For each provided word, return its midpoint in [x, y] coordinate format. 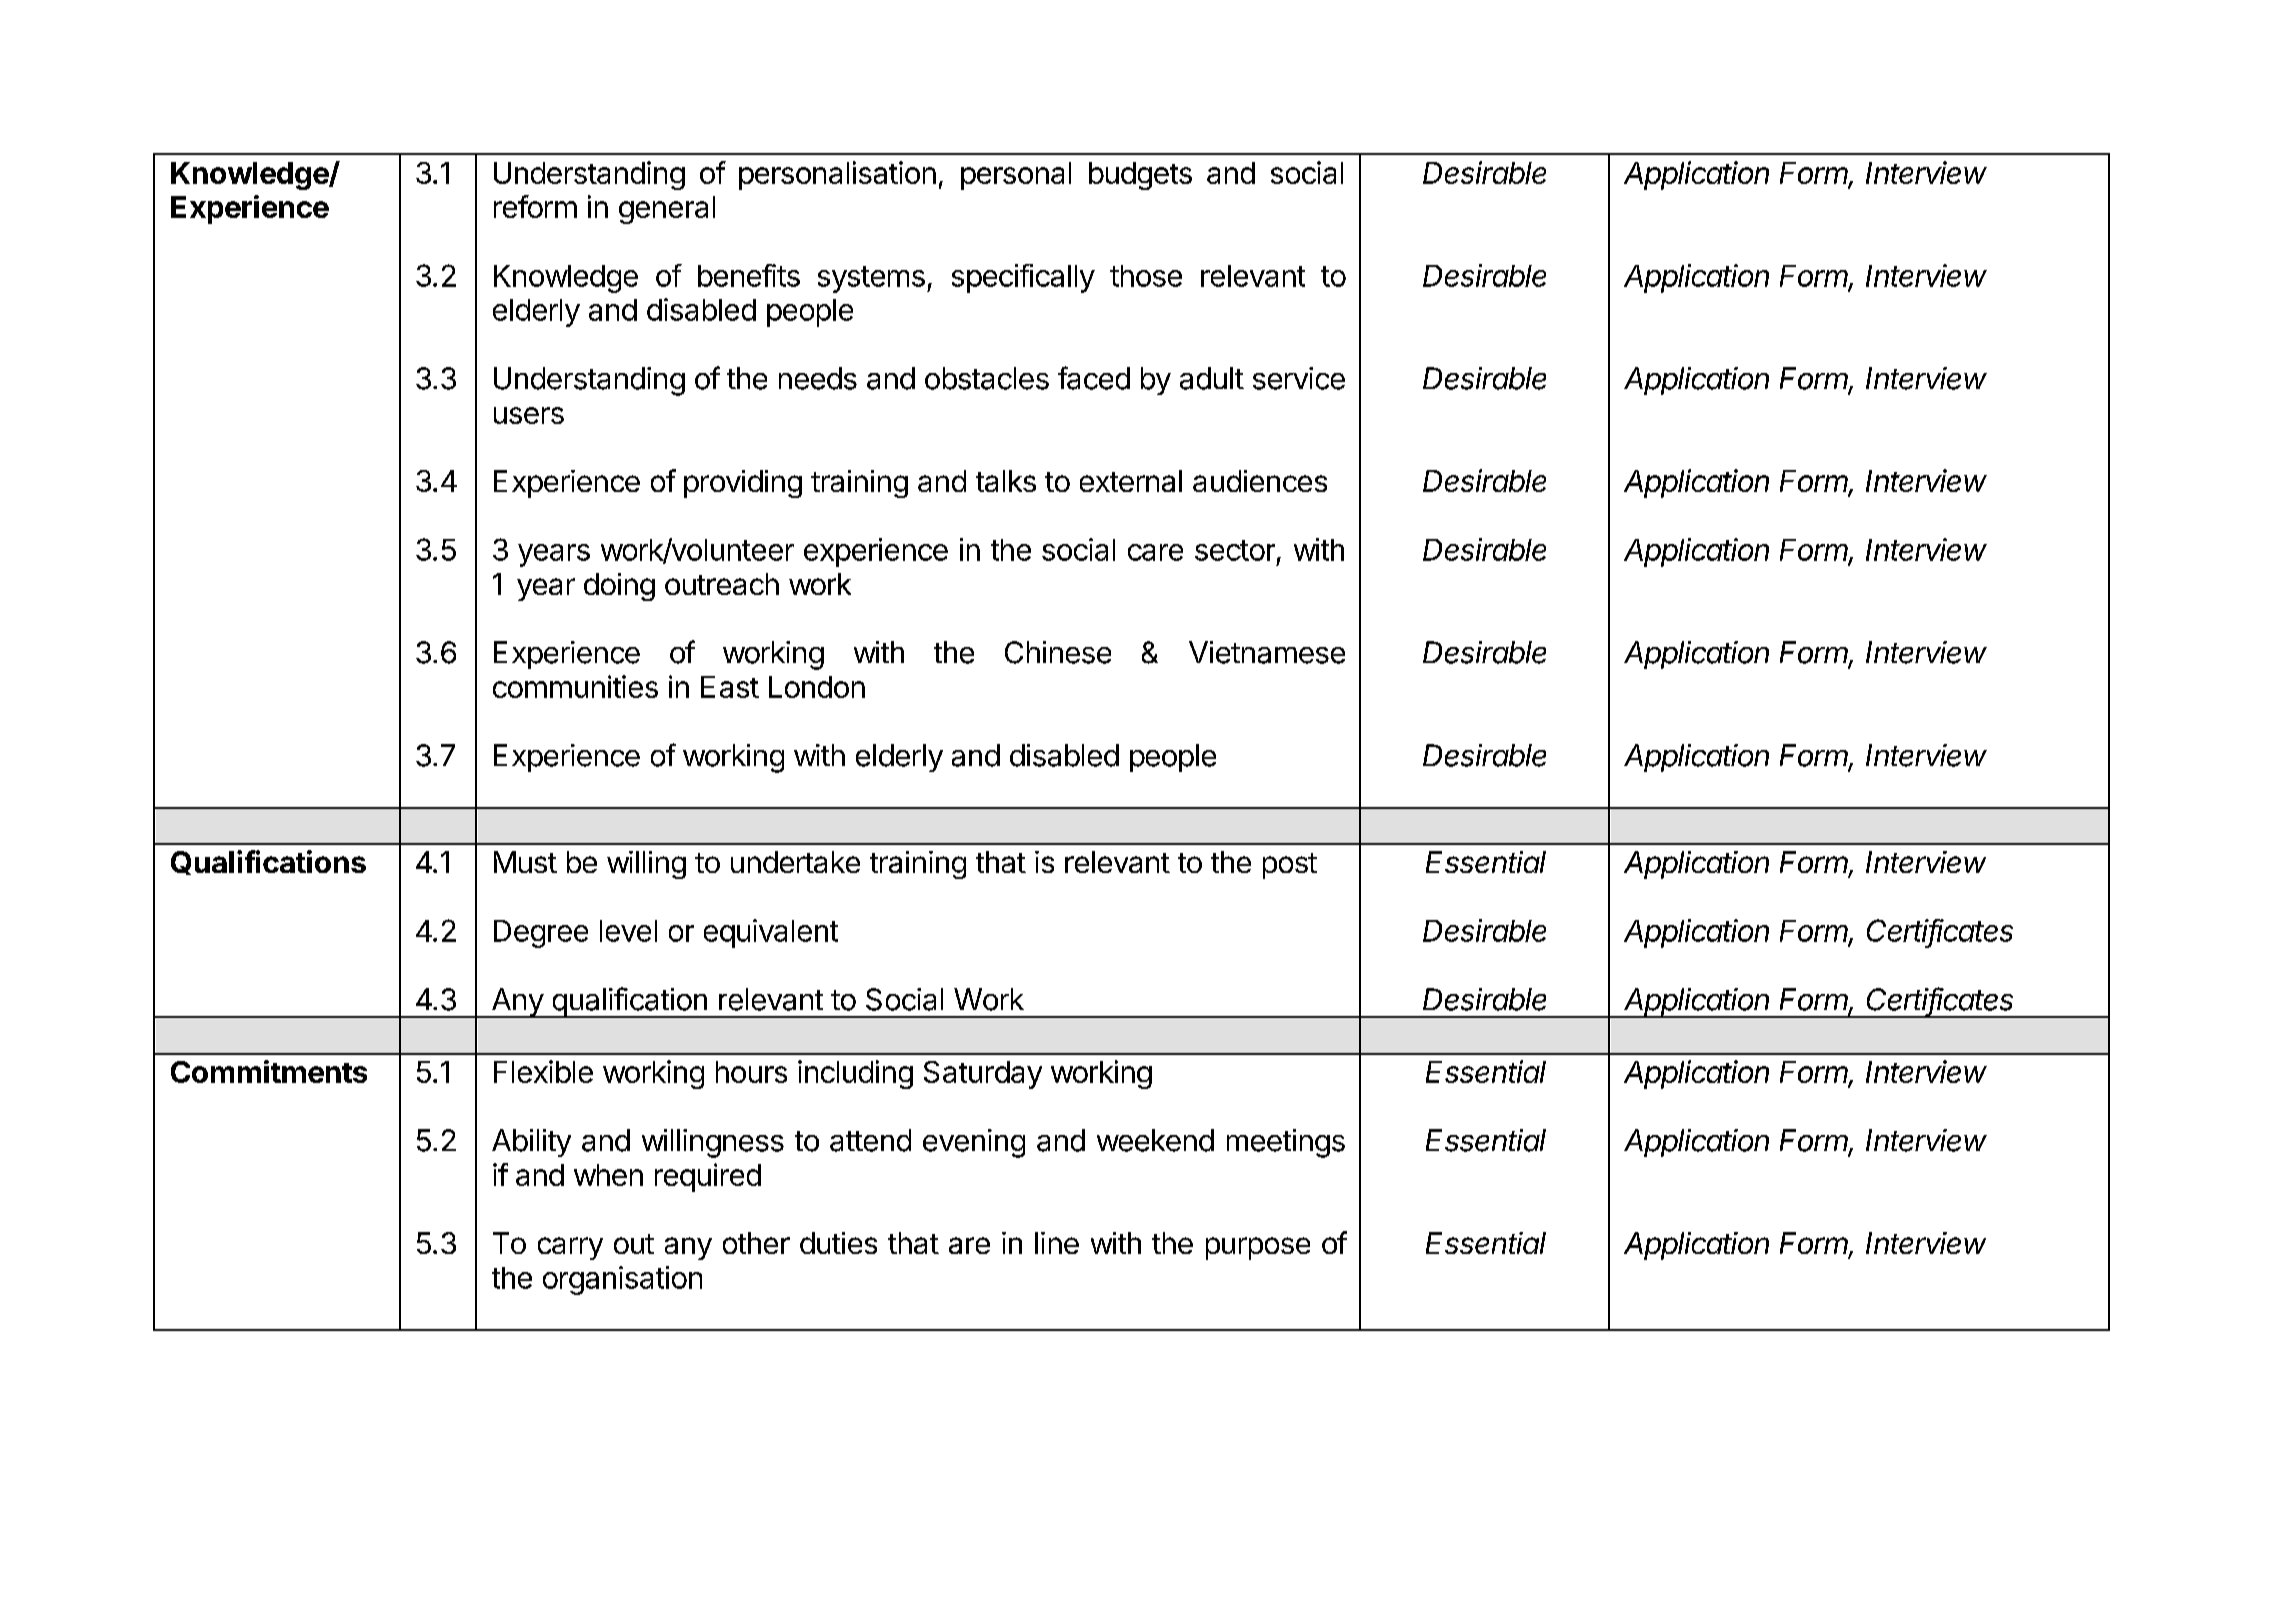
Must [525, 862]
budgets [1140, 176]
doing [619, 587]
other [756, 1243]
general [667, 210]
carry [570, 1248]
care [1155, 552]
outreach [722, 584]
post [1290, 866]
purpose [1258, 1248]
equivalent [771, 933]
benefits [749, 275]
